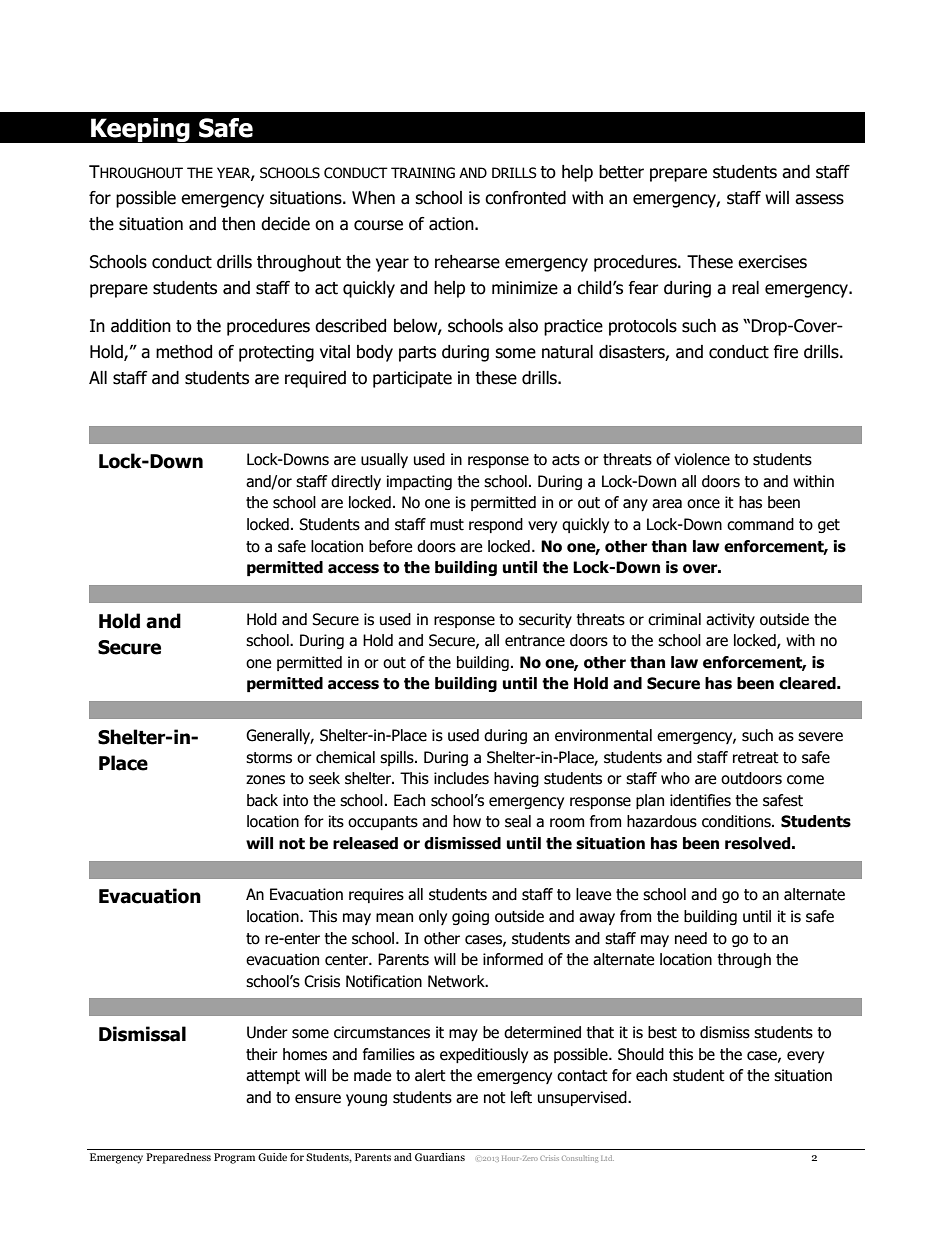  Describe the element at coordinates (535, 641) in the screenshot. I see `entrance` at that location.
